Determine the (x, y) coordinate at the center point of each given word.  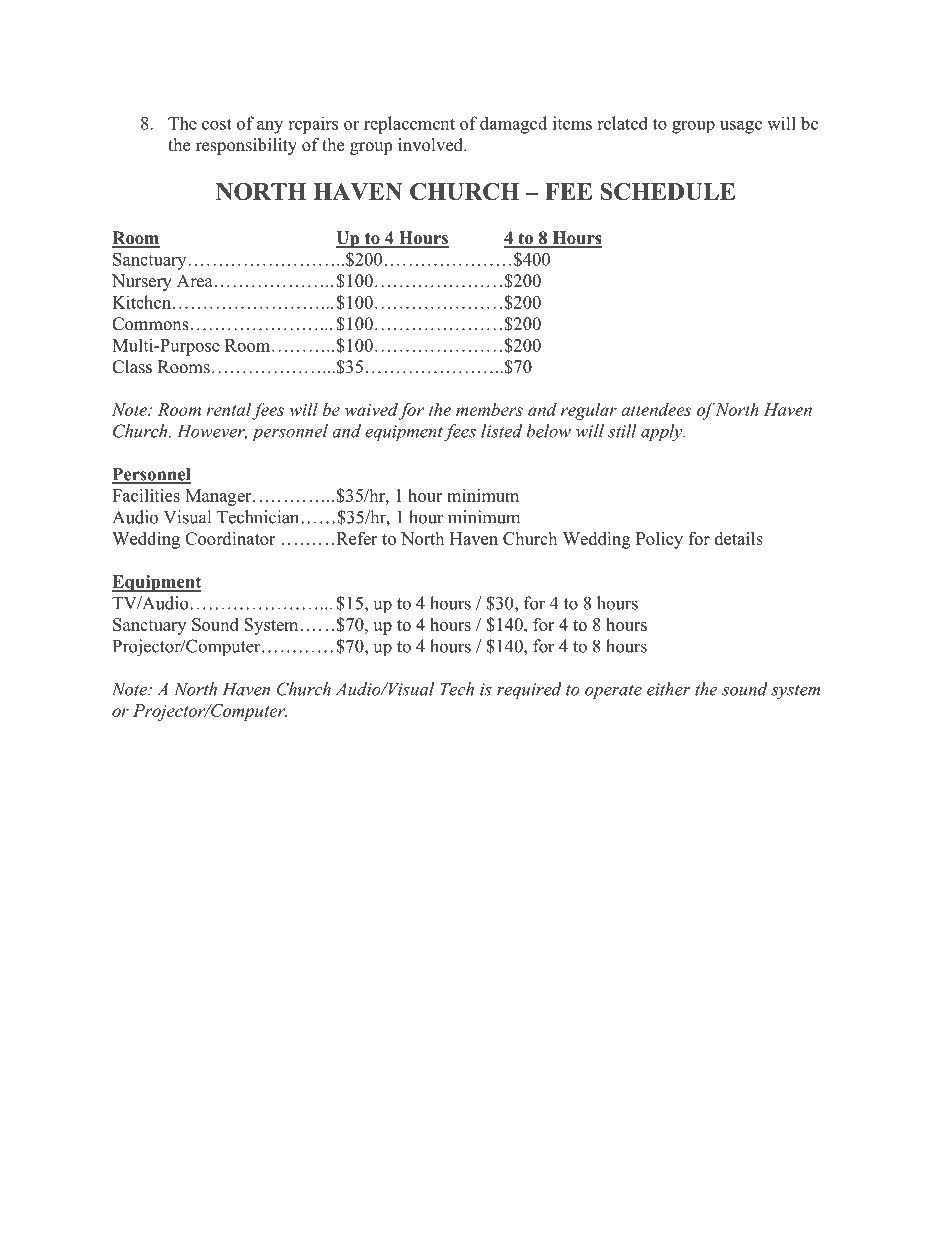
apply (663, 433)
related (622, 123)
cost (217, 124)
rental (229, 409)
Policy (659, 540)
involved (431, 145)
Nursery (142, 282)
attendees (656, 409)
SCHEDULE (667, 191)
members (489, 409)
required (529, 691)
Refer (356, 538)
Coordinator (230, 538)
